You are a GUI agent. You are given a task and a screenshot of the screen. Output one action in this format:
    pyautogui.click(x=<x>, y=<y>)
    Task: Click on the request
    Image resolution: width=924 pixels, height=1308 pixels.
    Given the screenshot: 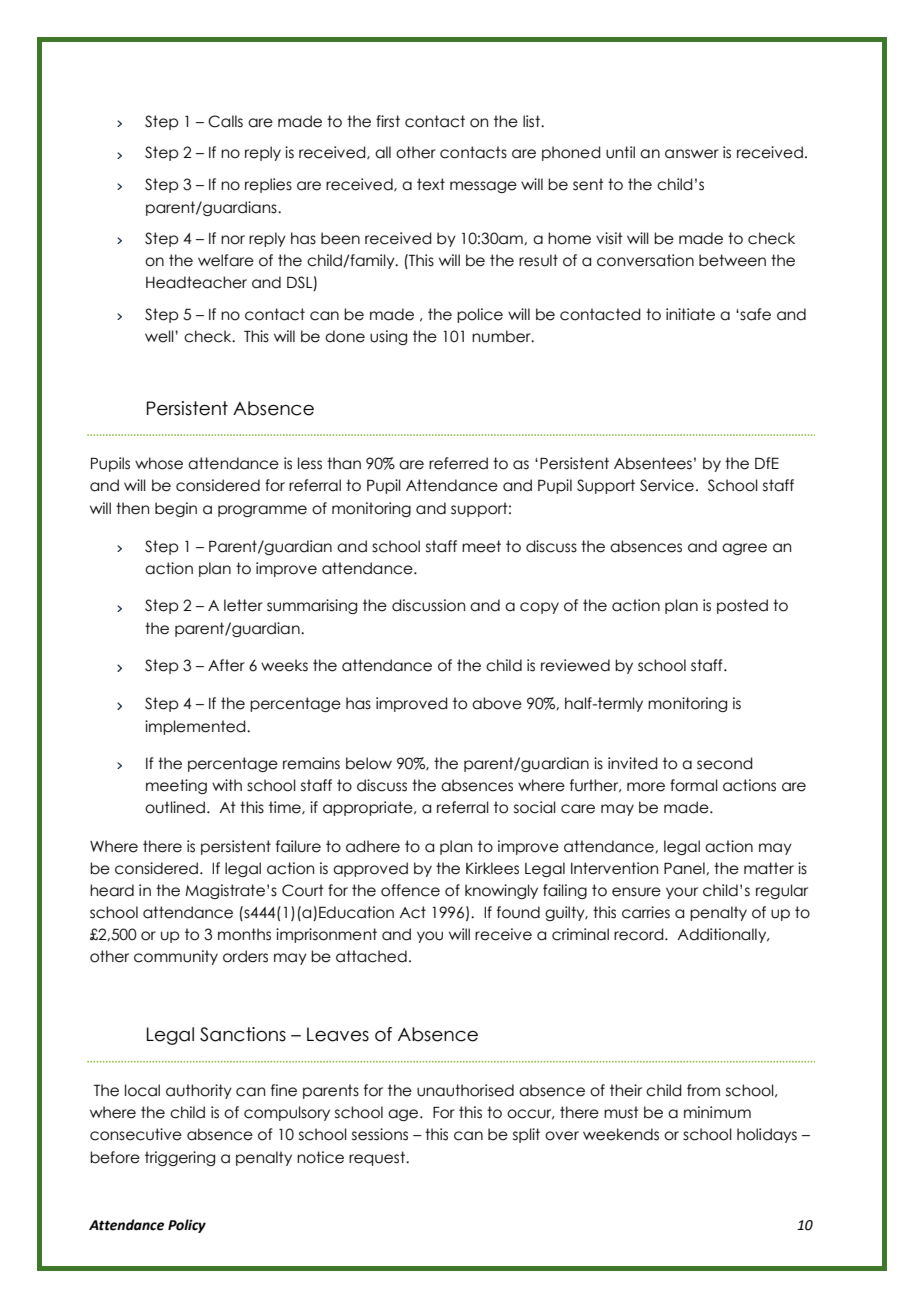 What is the action you would take?
    pyautogui.click(x=378, y=1158)
